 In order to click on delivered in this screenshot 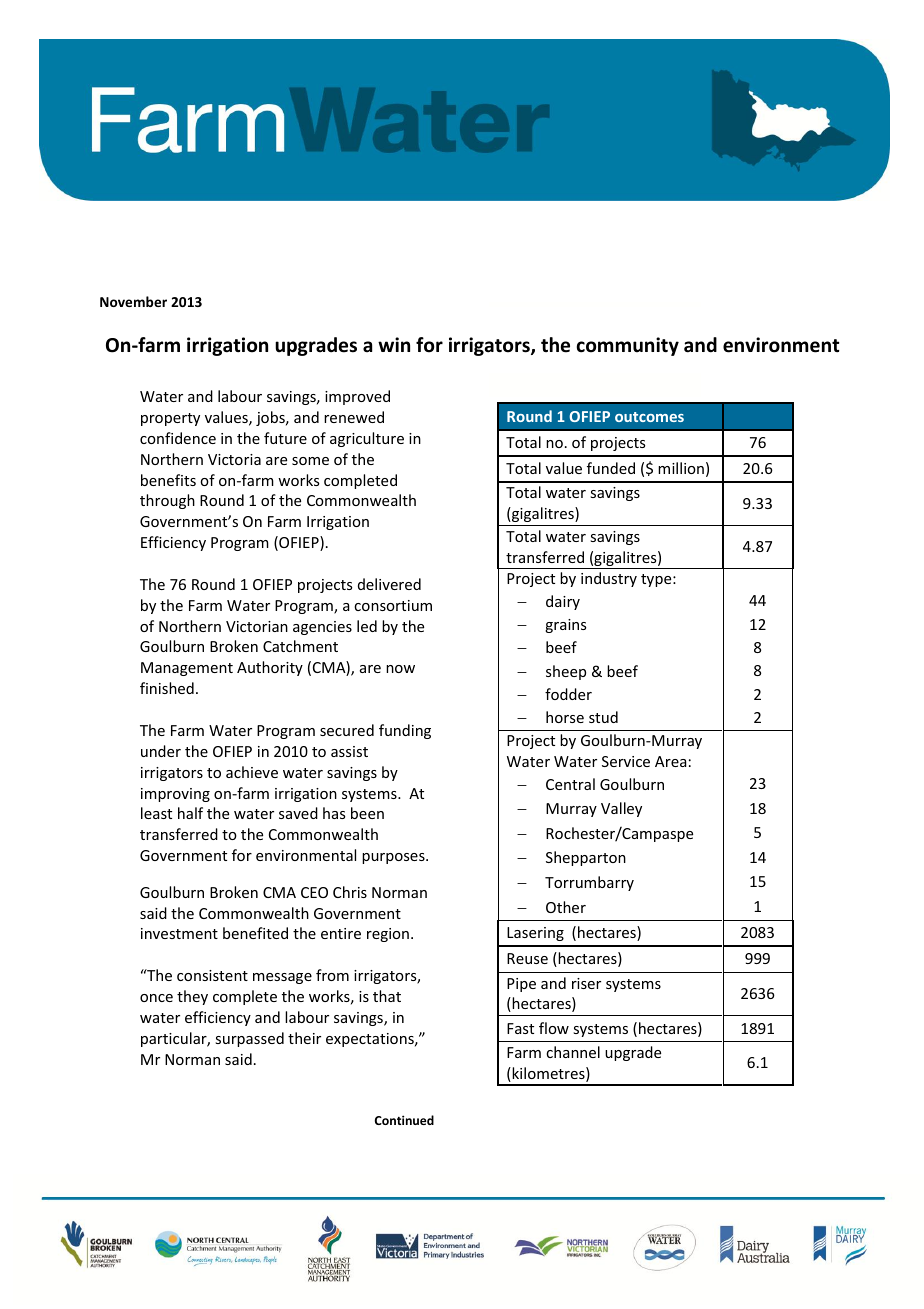, I will do `click(389, 584)`.
